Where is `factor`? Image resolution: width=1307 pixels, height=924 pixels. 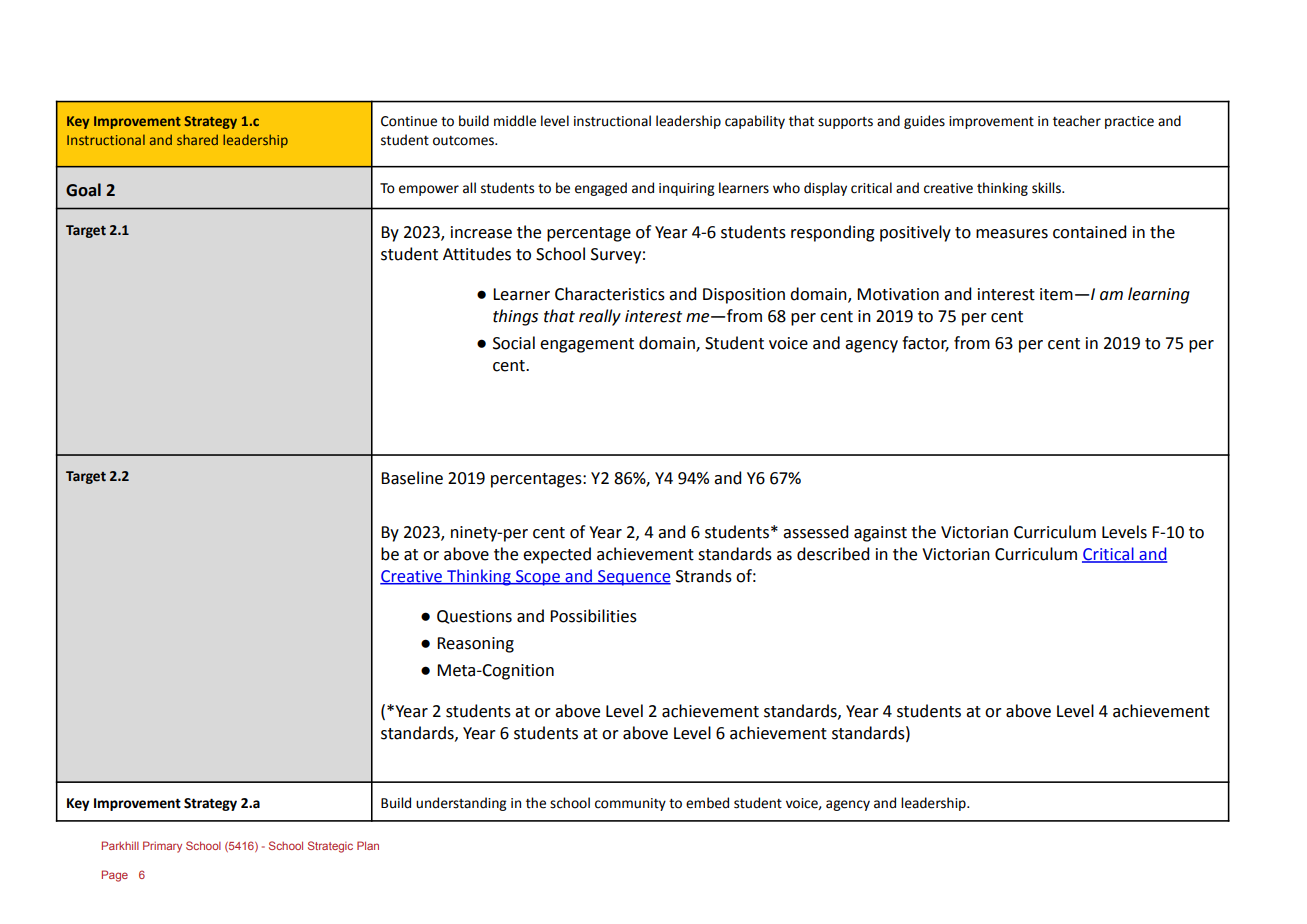 factor is located at coordinates (925, 344).
